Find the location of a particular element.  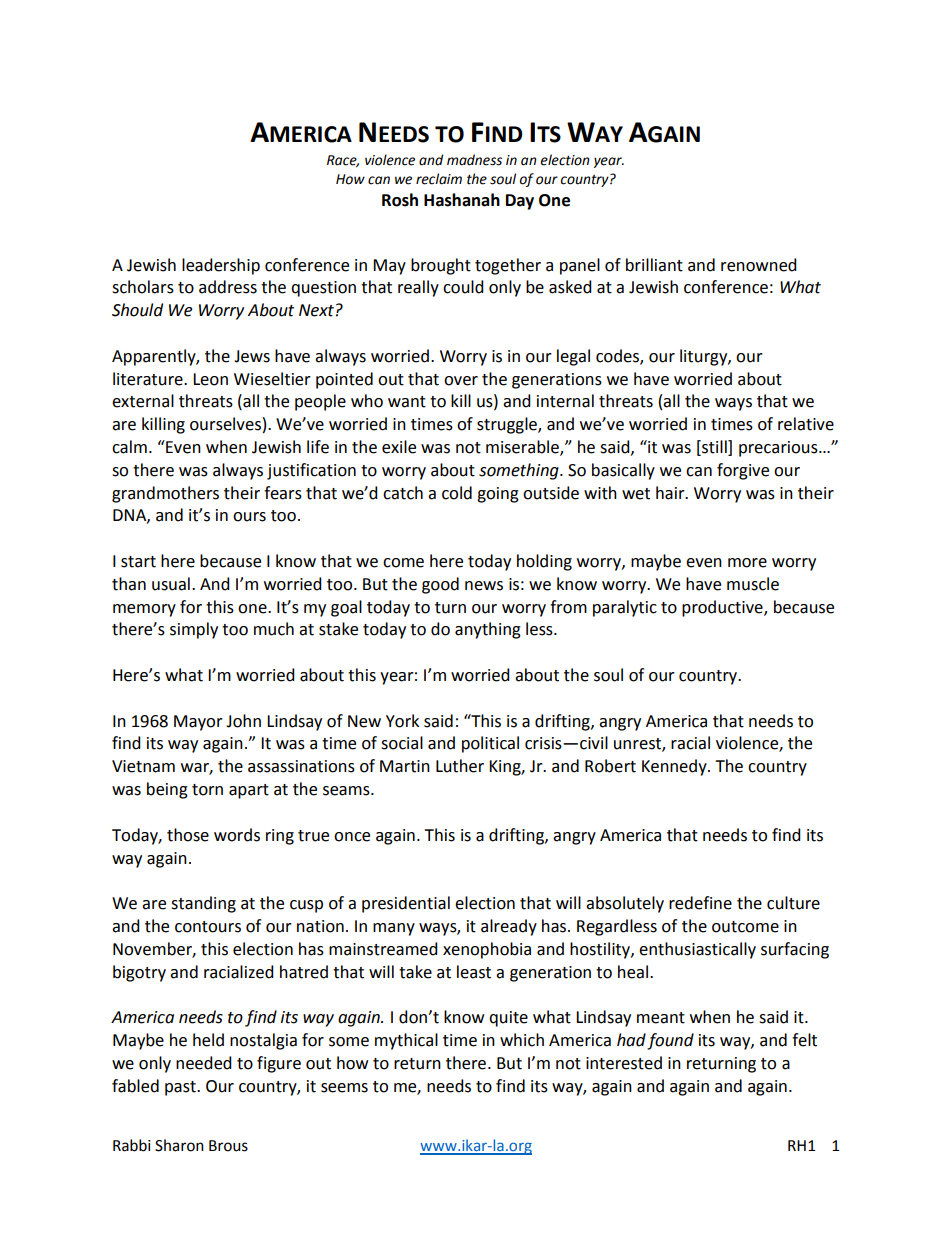

which is located at coordinates (522, 1040).
